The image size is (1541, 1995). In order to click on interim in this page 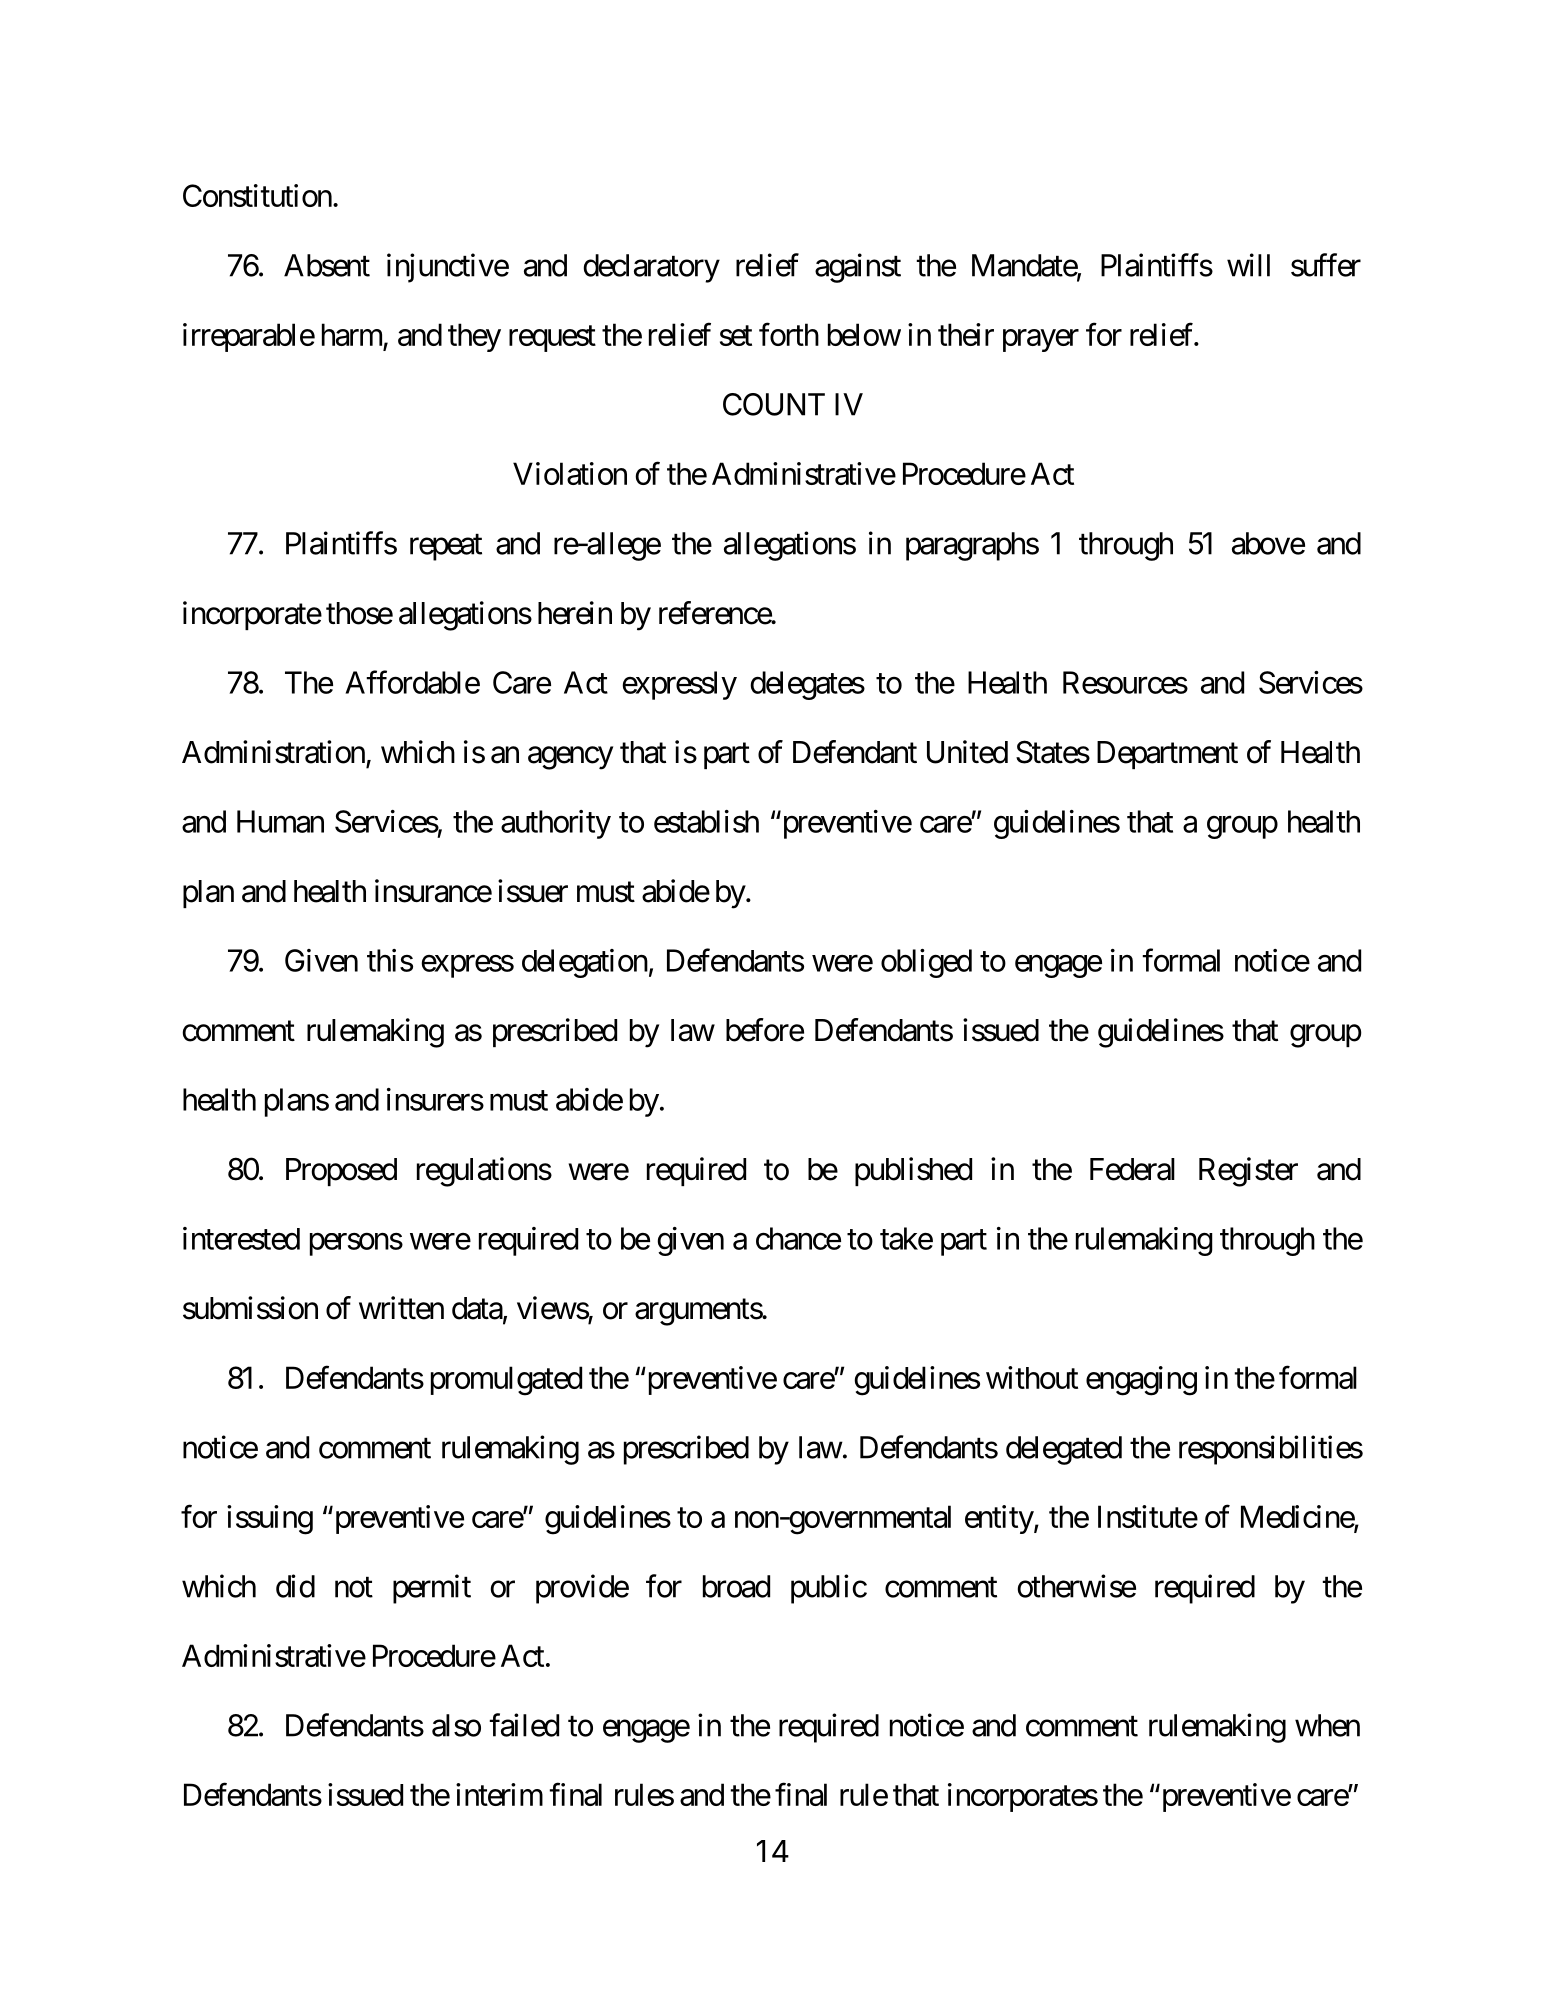, I will do `click(499, 1794)`.
